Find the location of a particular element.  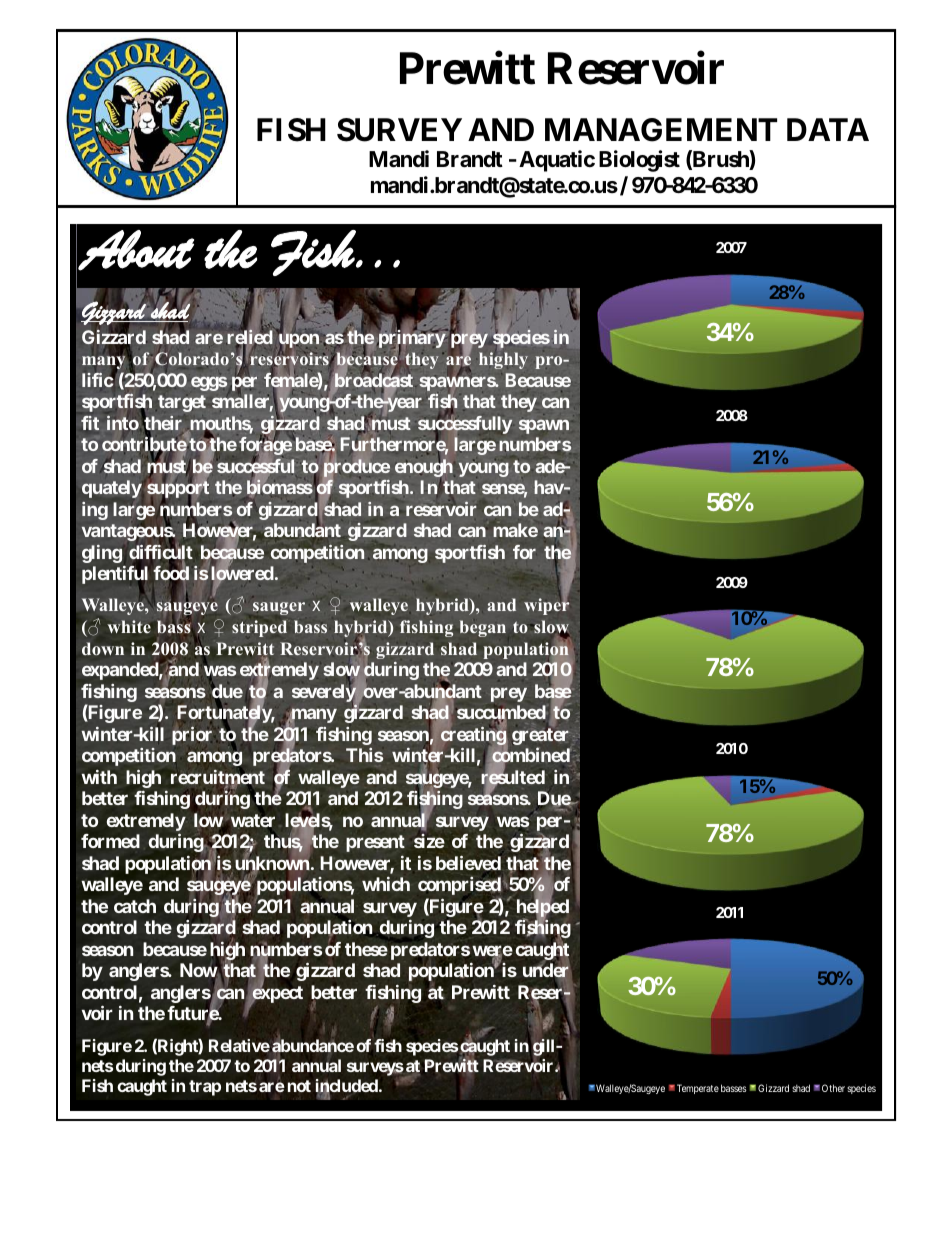

About is located at coordinates (136, 250).
